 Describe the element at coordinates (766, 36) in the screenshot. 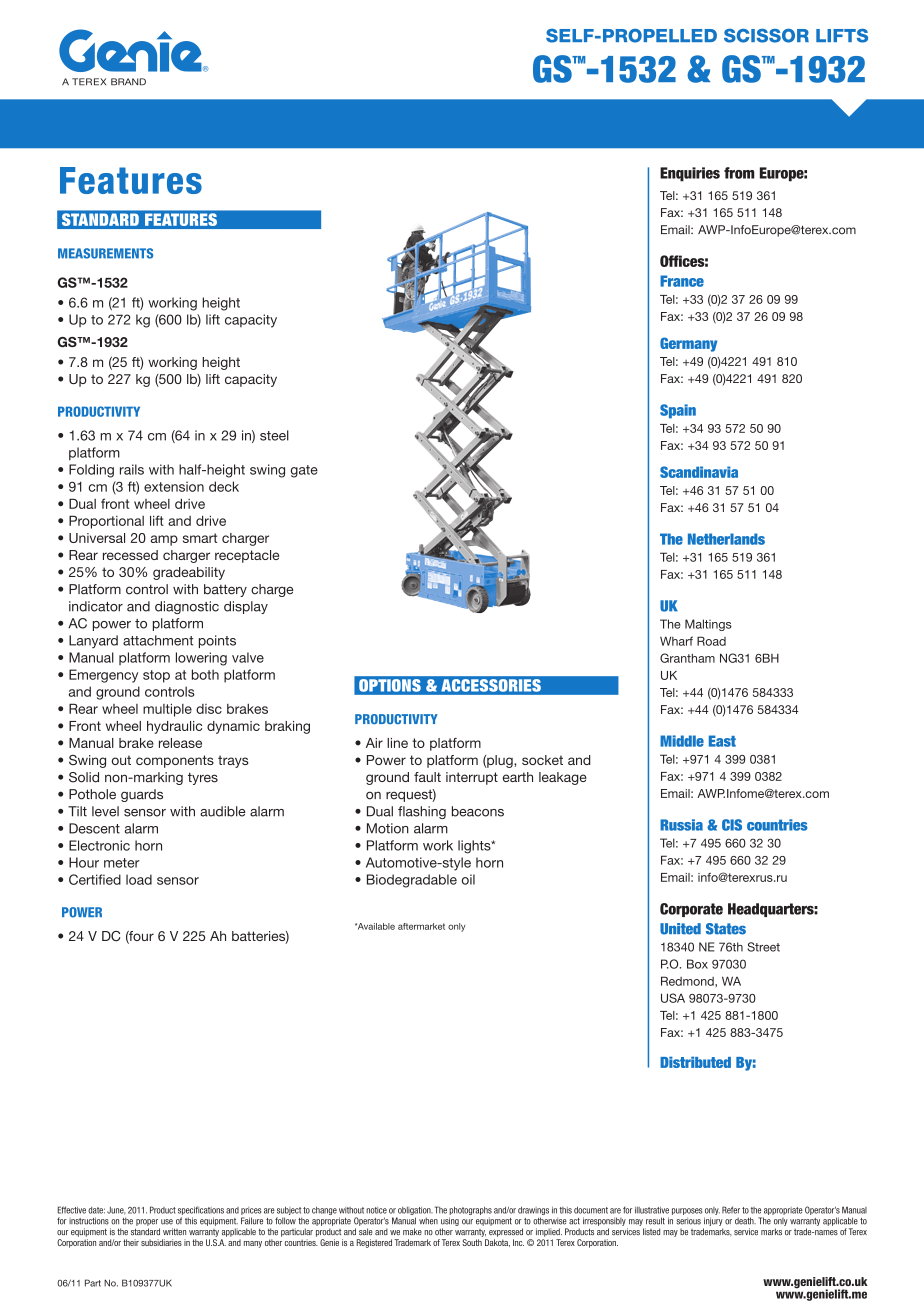

I see `SCISSOR` at that location.
